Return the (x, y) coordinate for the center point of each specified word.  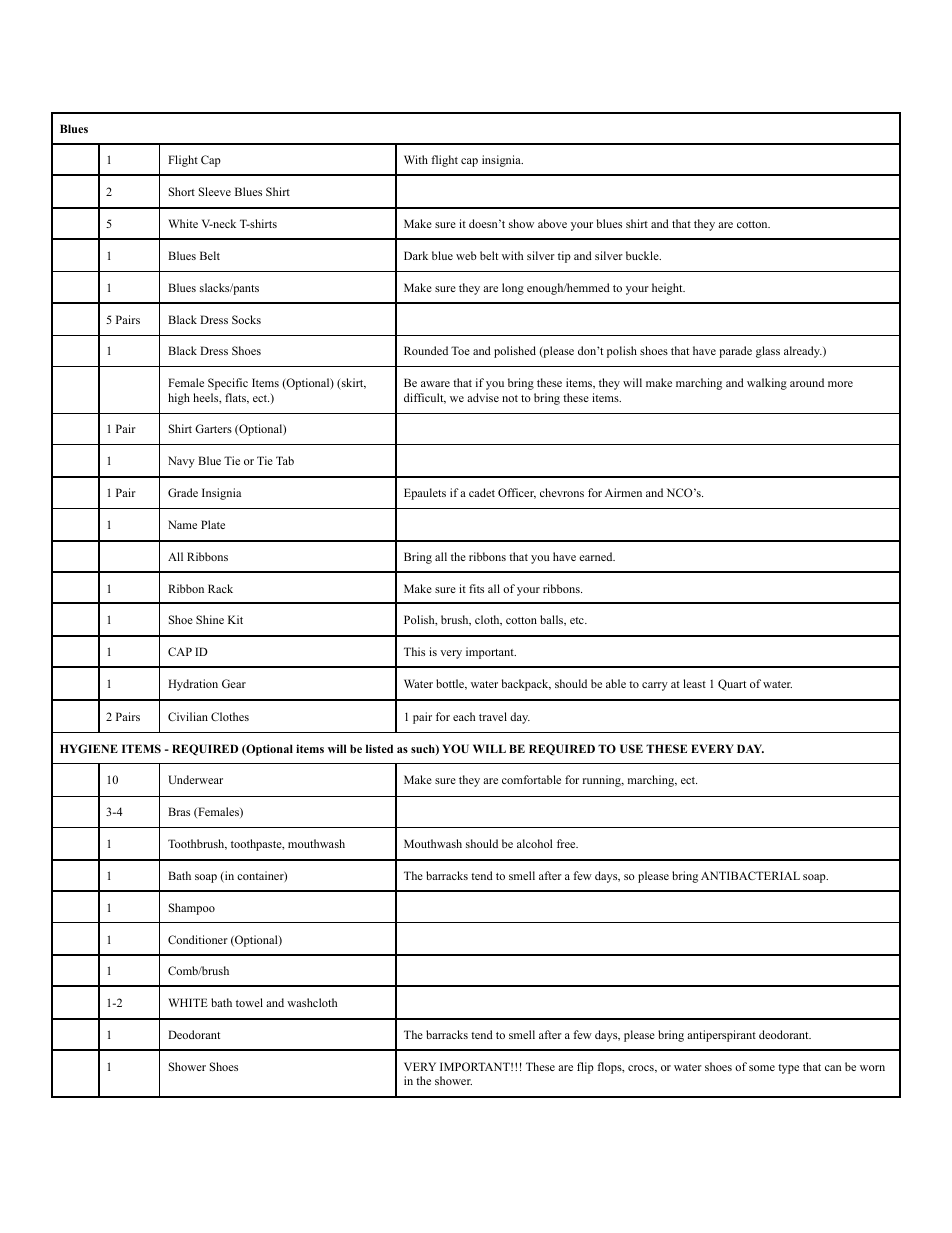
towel (249, 1002)
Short (182, 191)
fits (476, 588)
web (466, 255)
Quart (732, 685)
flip (585, 1068)
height (668, 289)
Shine (210, 619)
